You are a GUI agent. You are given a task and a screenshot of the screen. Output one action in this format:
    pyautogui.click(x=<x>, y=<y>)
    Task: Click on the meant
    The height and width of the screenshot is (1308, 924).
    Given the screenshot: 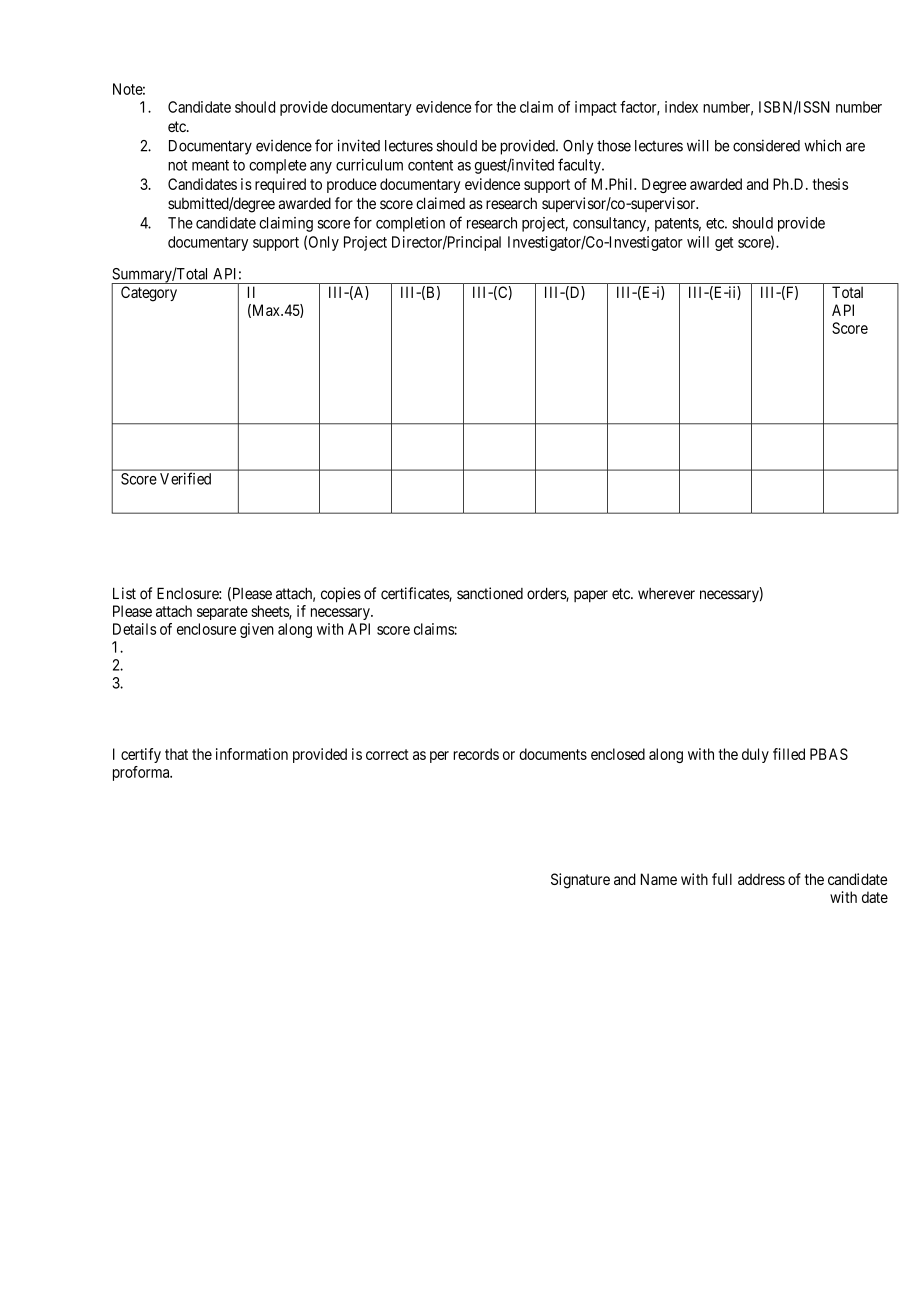 What is the action you would take?
    pyautogui.click(x=210, y=165)
